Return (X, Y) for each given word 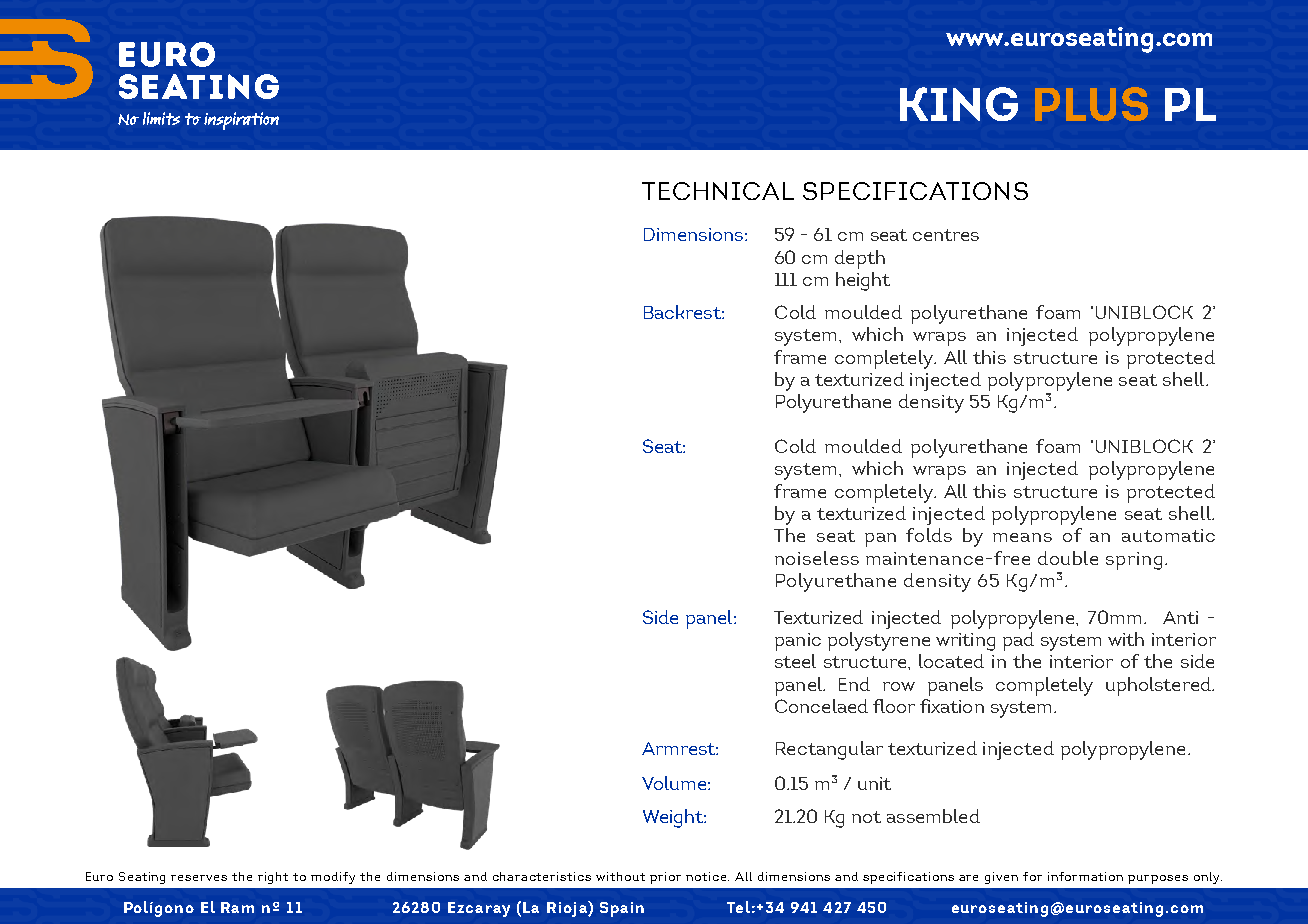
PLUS (1091, 104)
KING (959, 104)
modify (333, 878)
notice (707, 876)
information (1085, 876)
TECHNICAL (718, 191)
